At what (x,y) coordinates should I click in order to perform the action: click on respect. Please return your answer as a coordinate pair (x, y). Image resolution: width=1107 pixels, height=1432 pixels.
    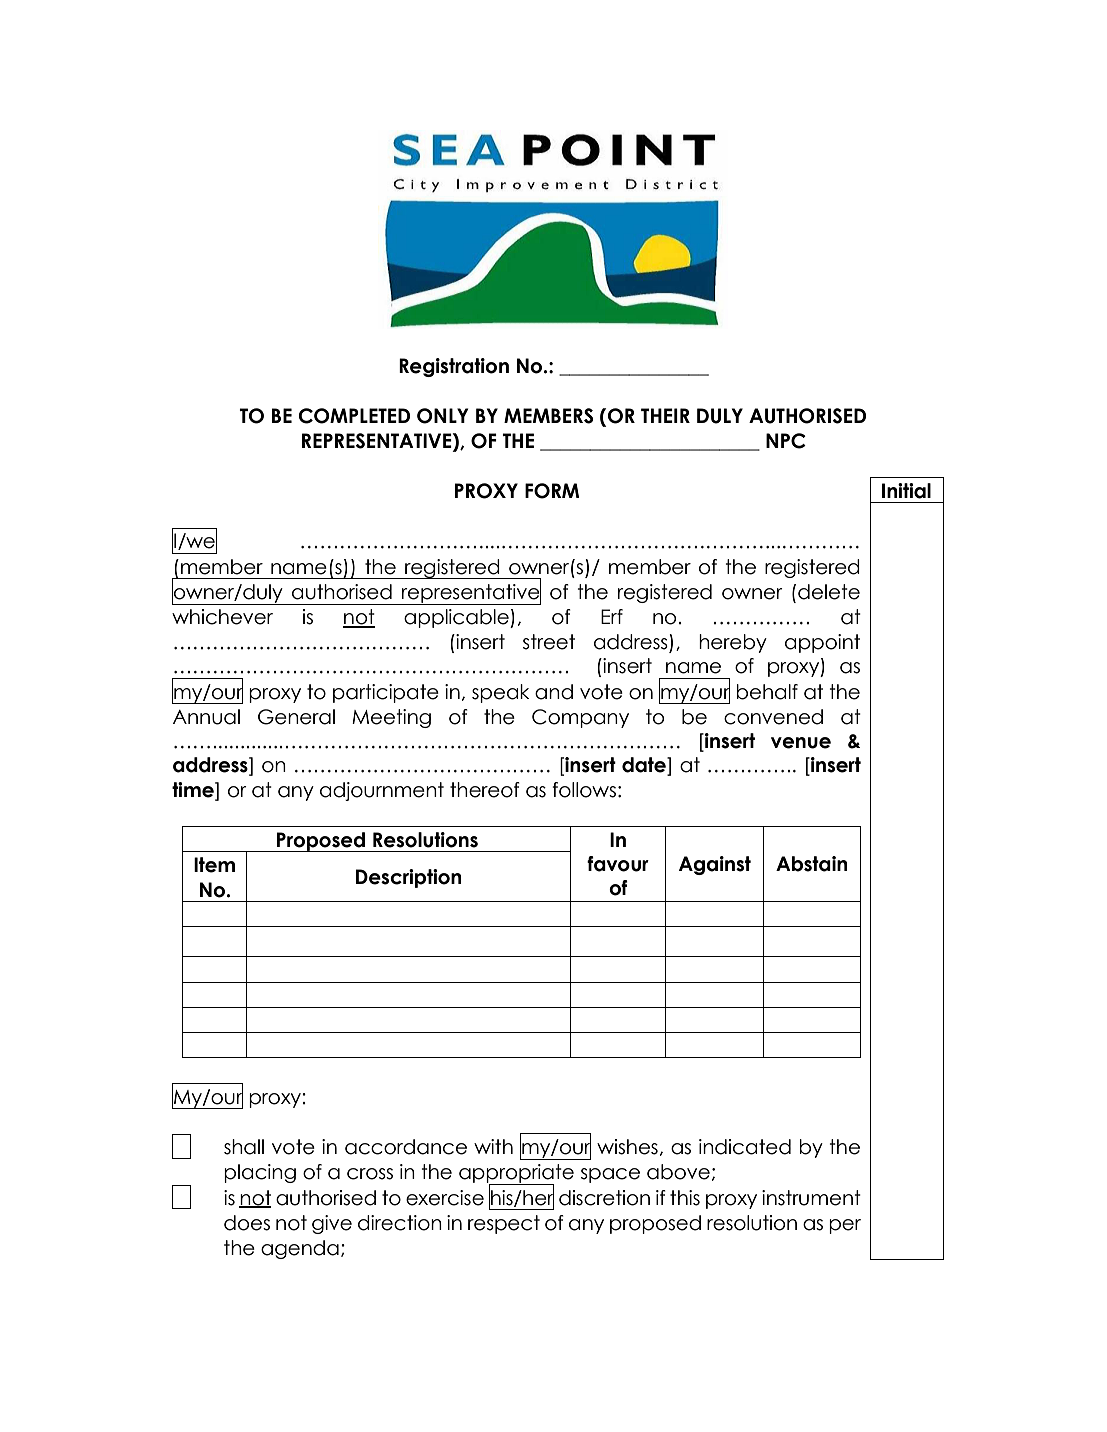
    Looking at the image, I should click on (504, 1224).
